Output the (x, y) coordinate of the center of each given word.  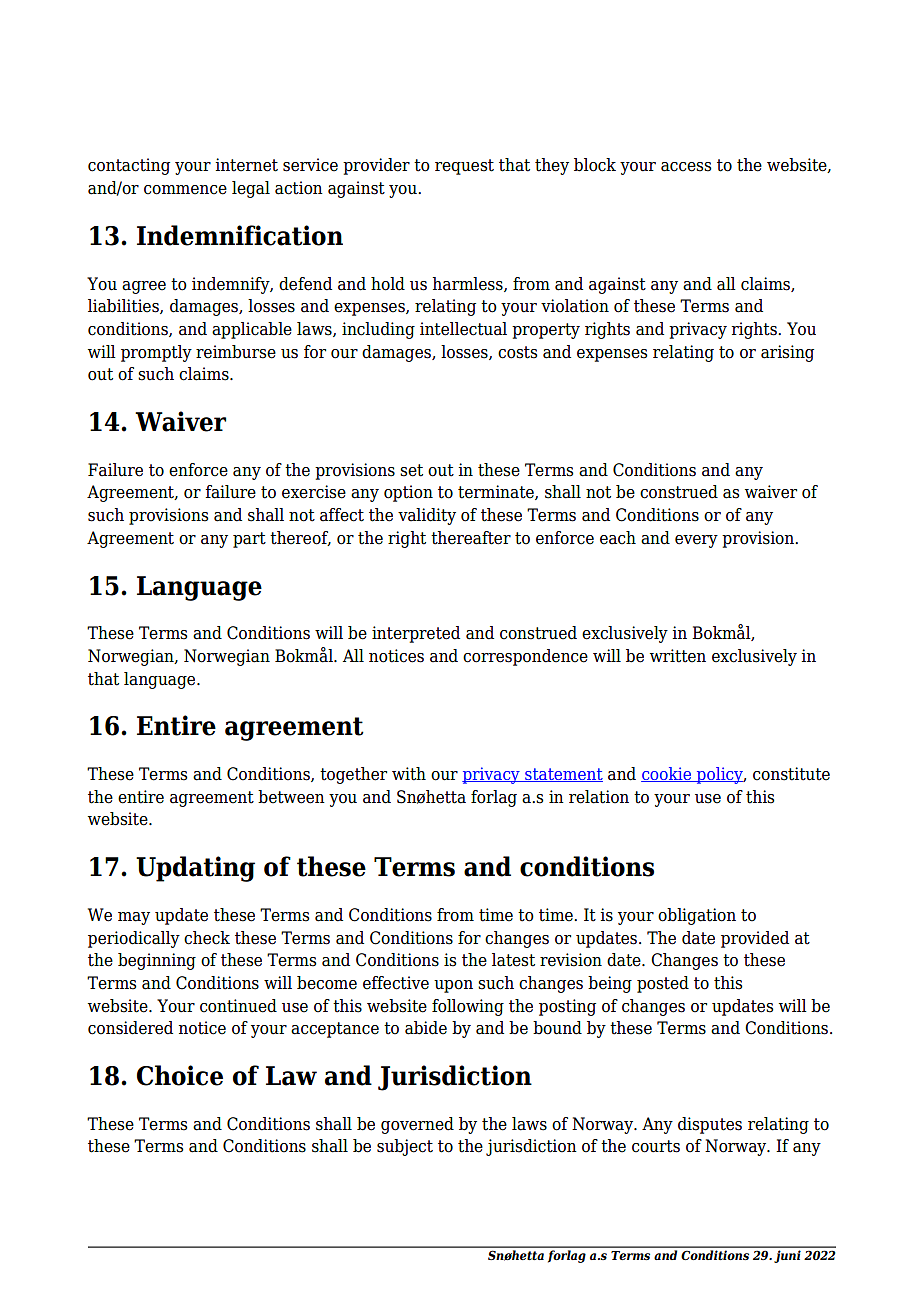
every (696, 541)
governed (417, 1125)
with (409, 774)
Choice (180, 1075)
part (249, 540)
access (686, 167)
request (464, 167)
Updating (195, 869)
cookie (667, 774)
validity (427, 516)
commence (185, 190)
